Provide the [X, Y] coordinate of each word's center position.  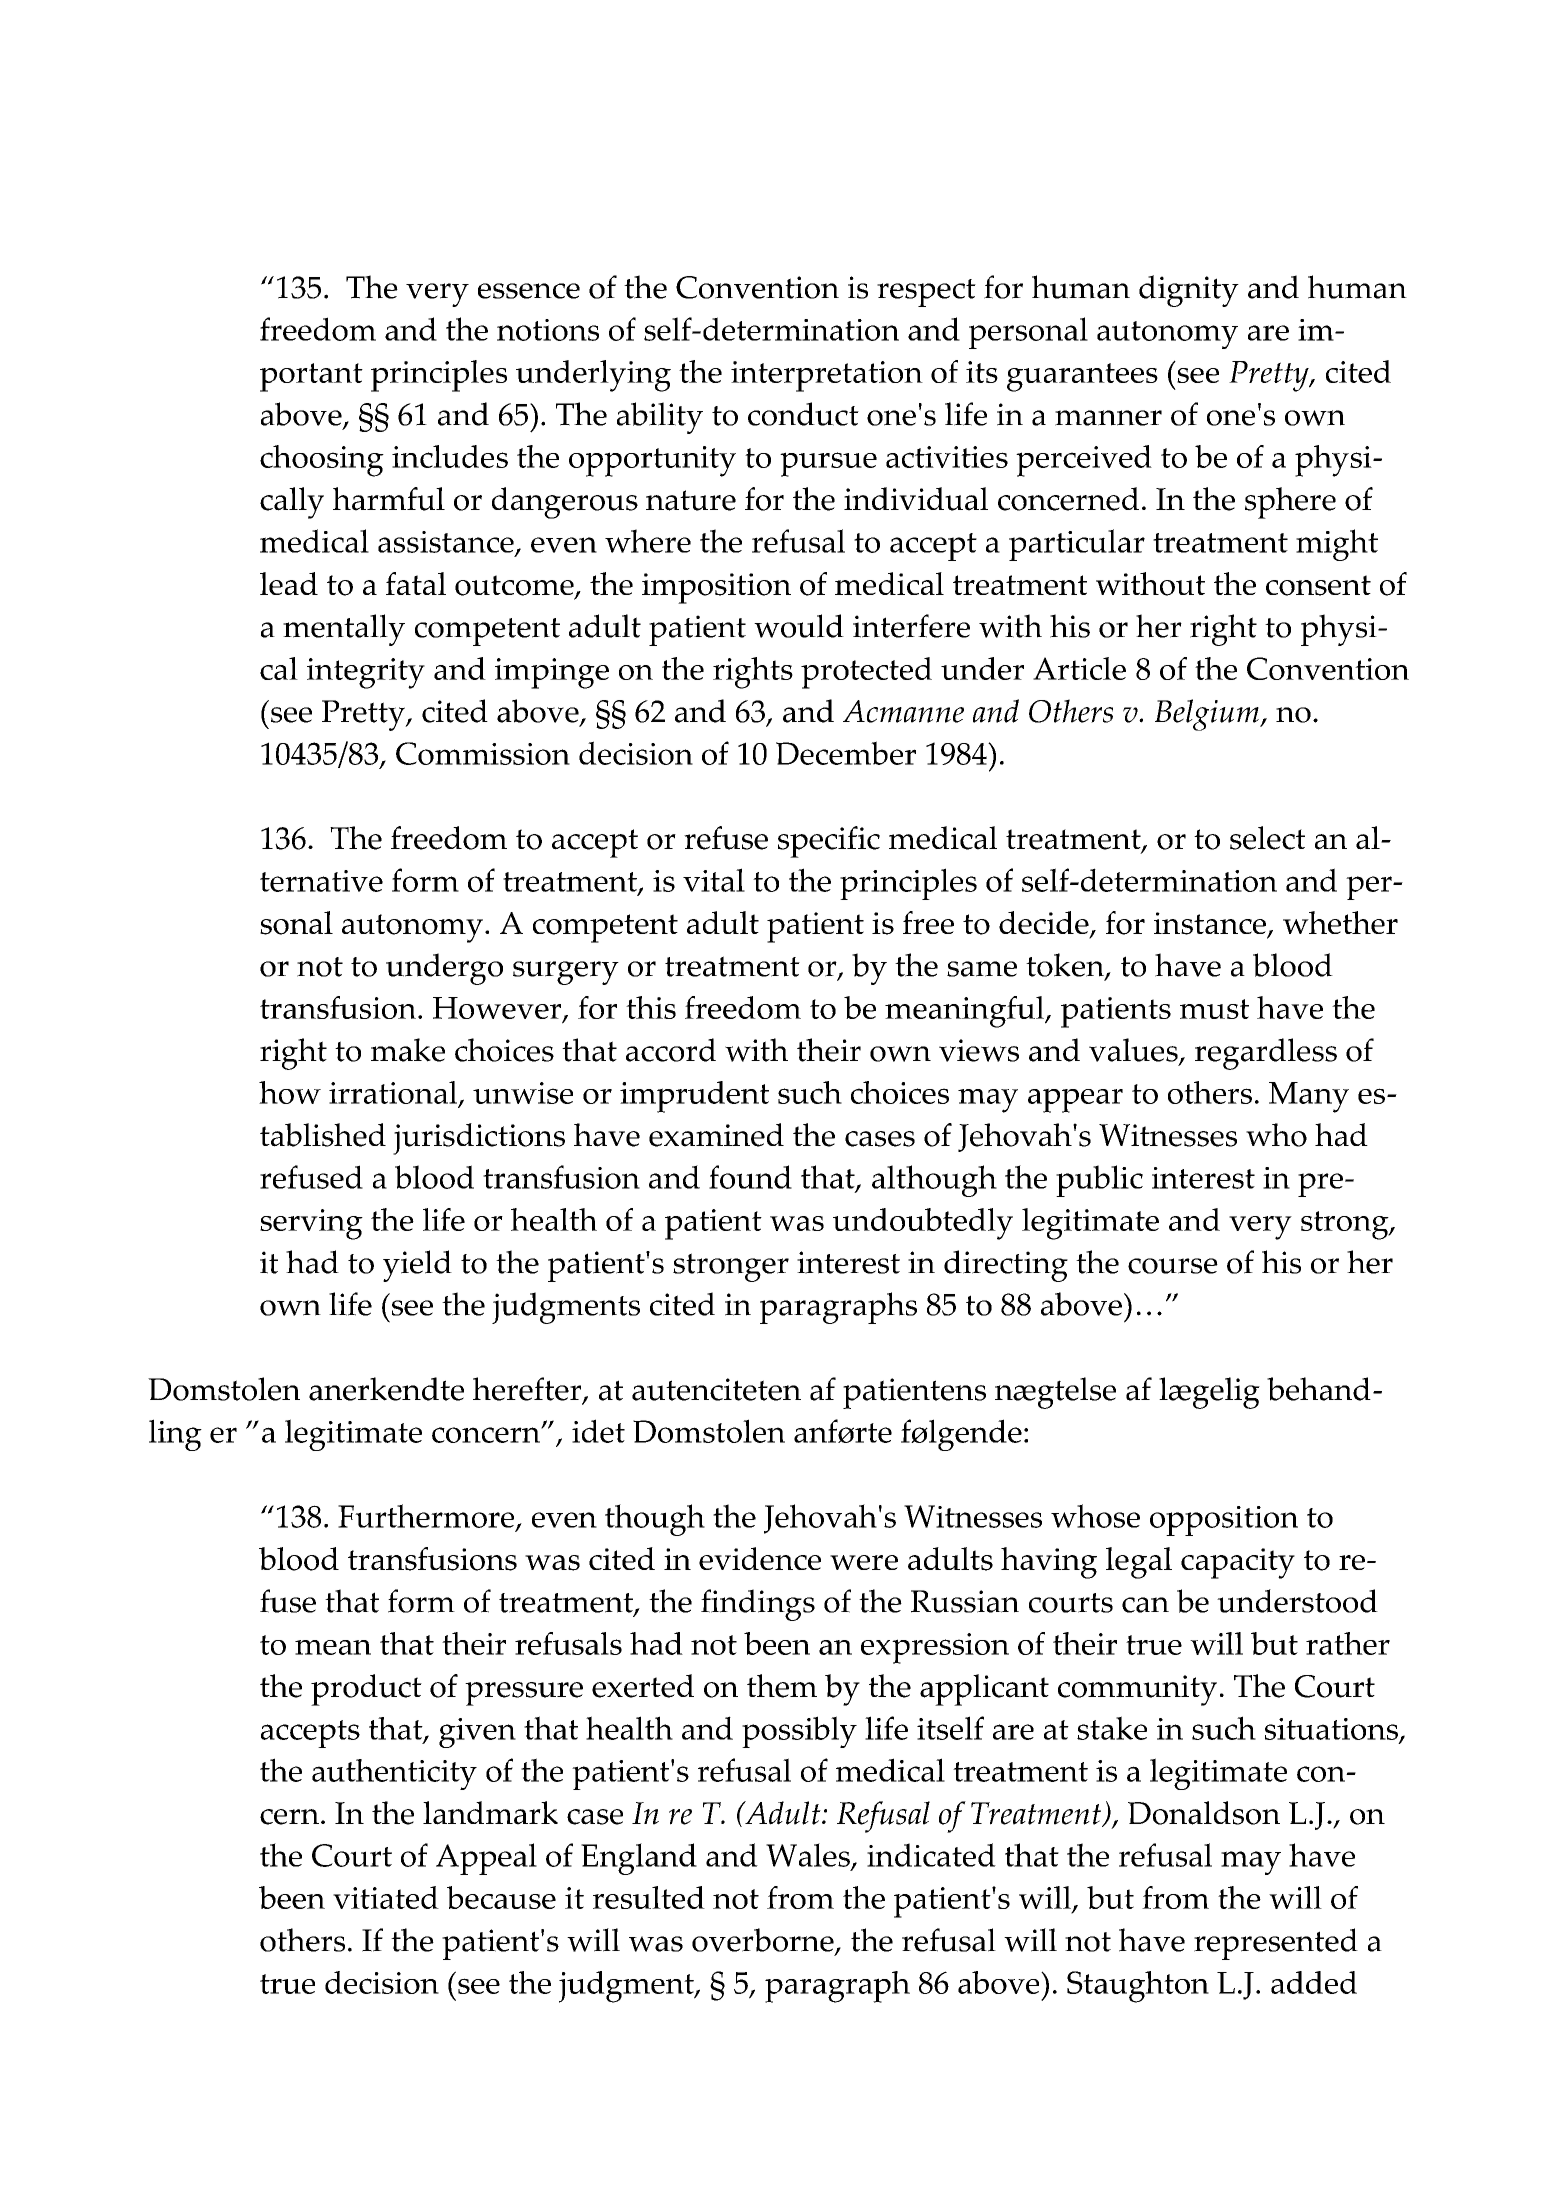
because [501, 1897]
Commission [483, 753]
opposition [1224, 1521]
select [1267, 838]
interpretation [827, 376]
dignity [1189, 291]
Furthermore [427, 1517]
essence [529, 291]
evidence [760, 1558]
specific [829, 842]
